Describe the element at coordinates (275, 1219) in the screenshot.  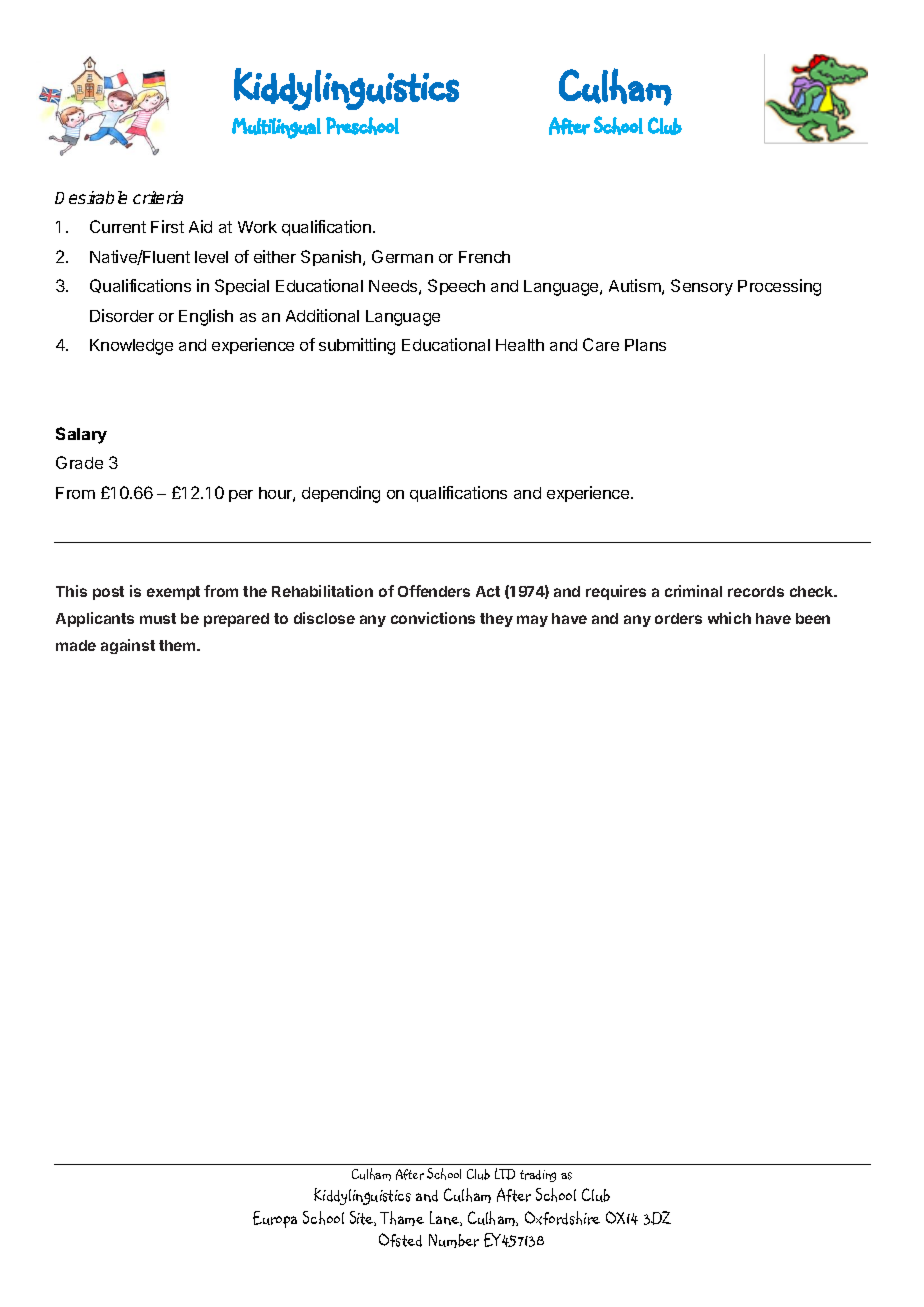
I see `Europa` at that location.
